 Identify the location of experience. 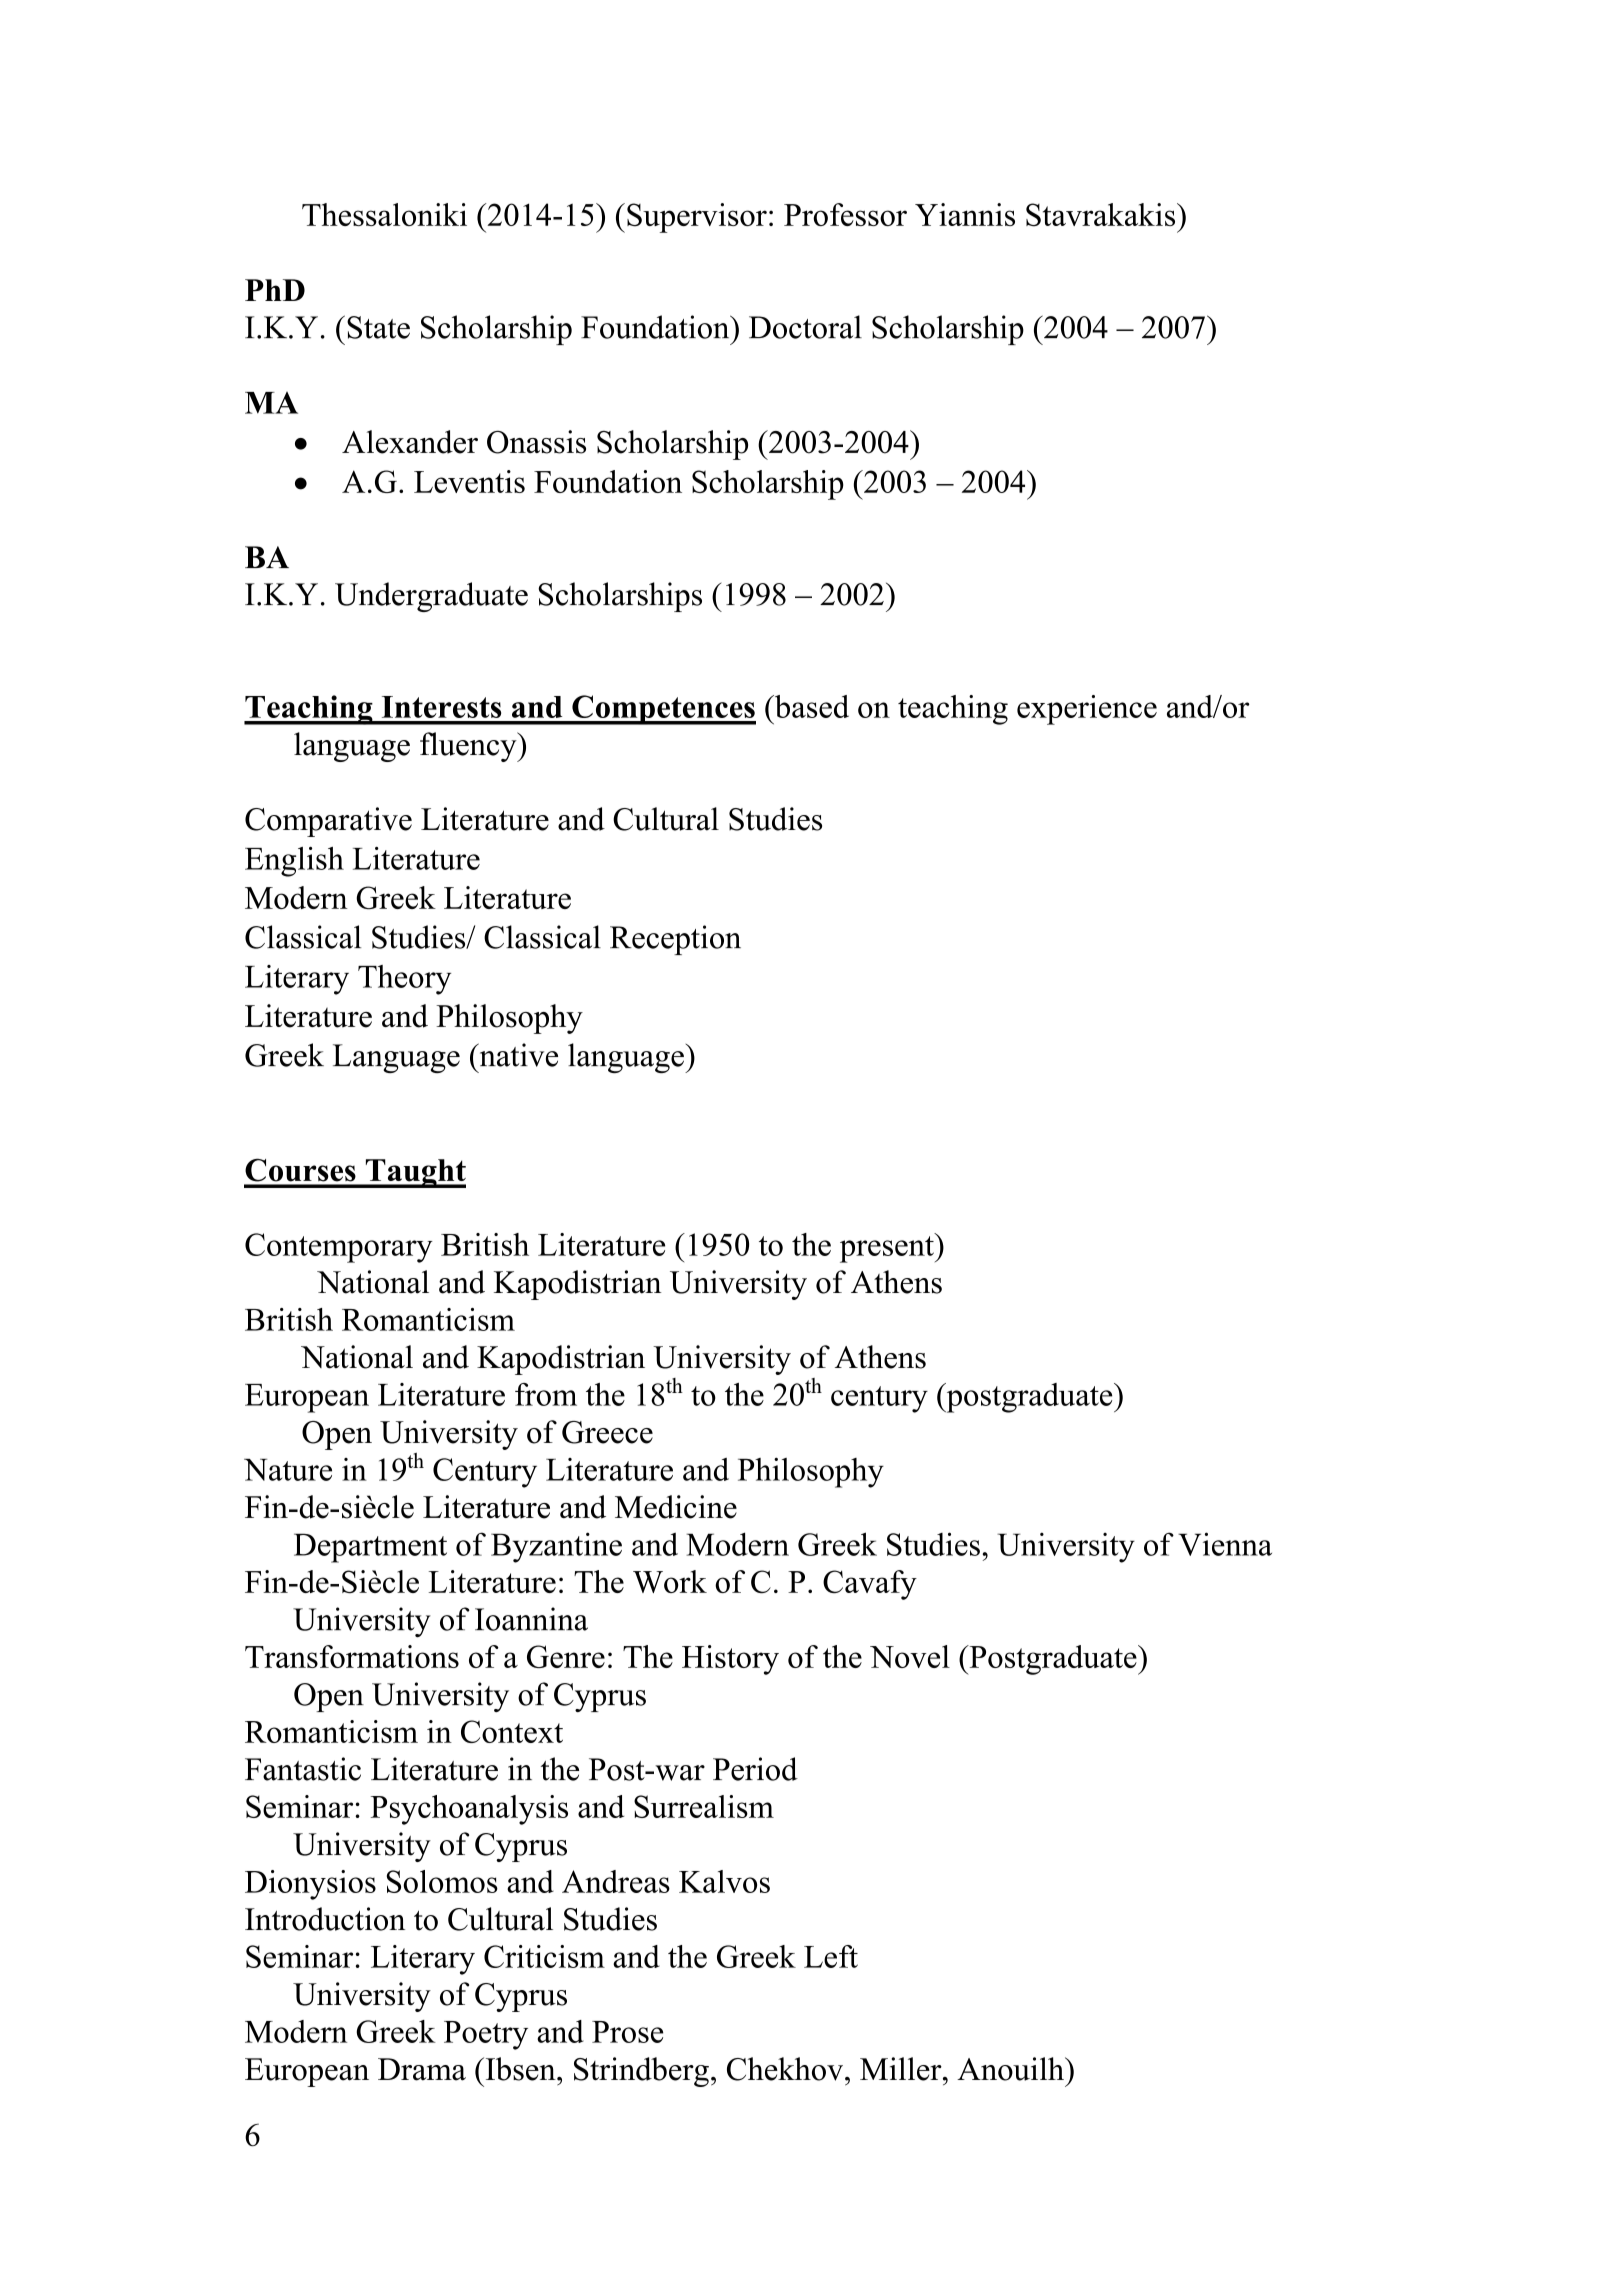
(1087, 710).
